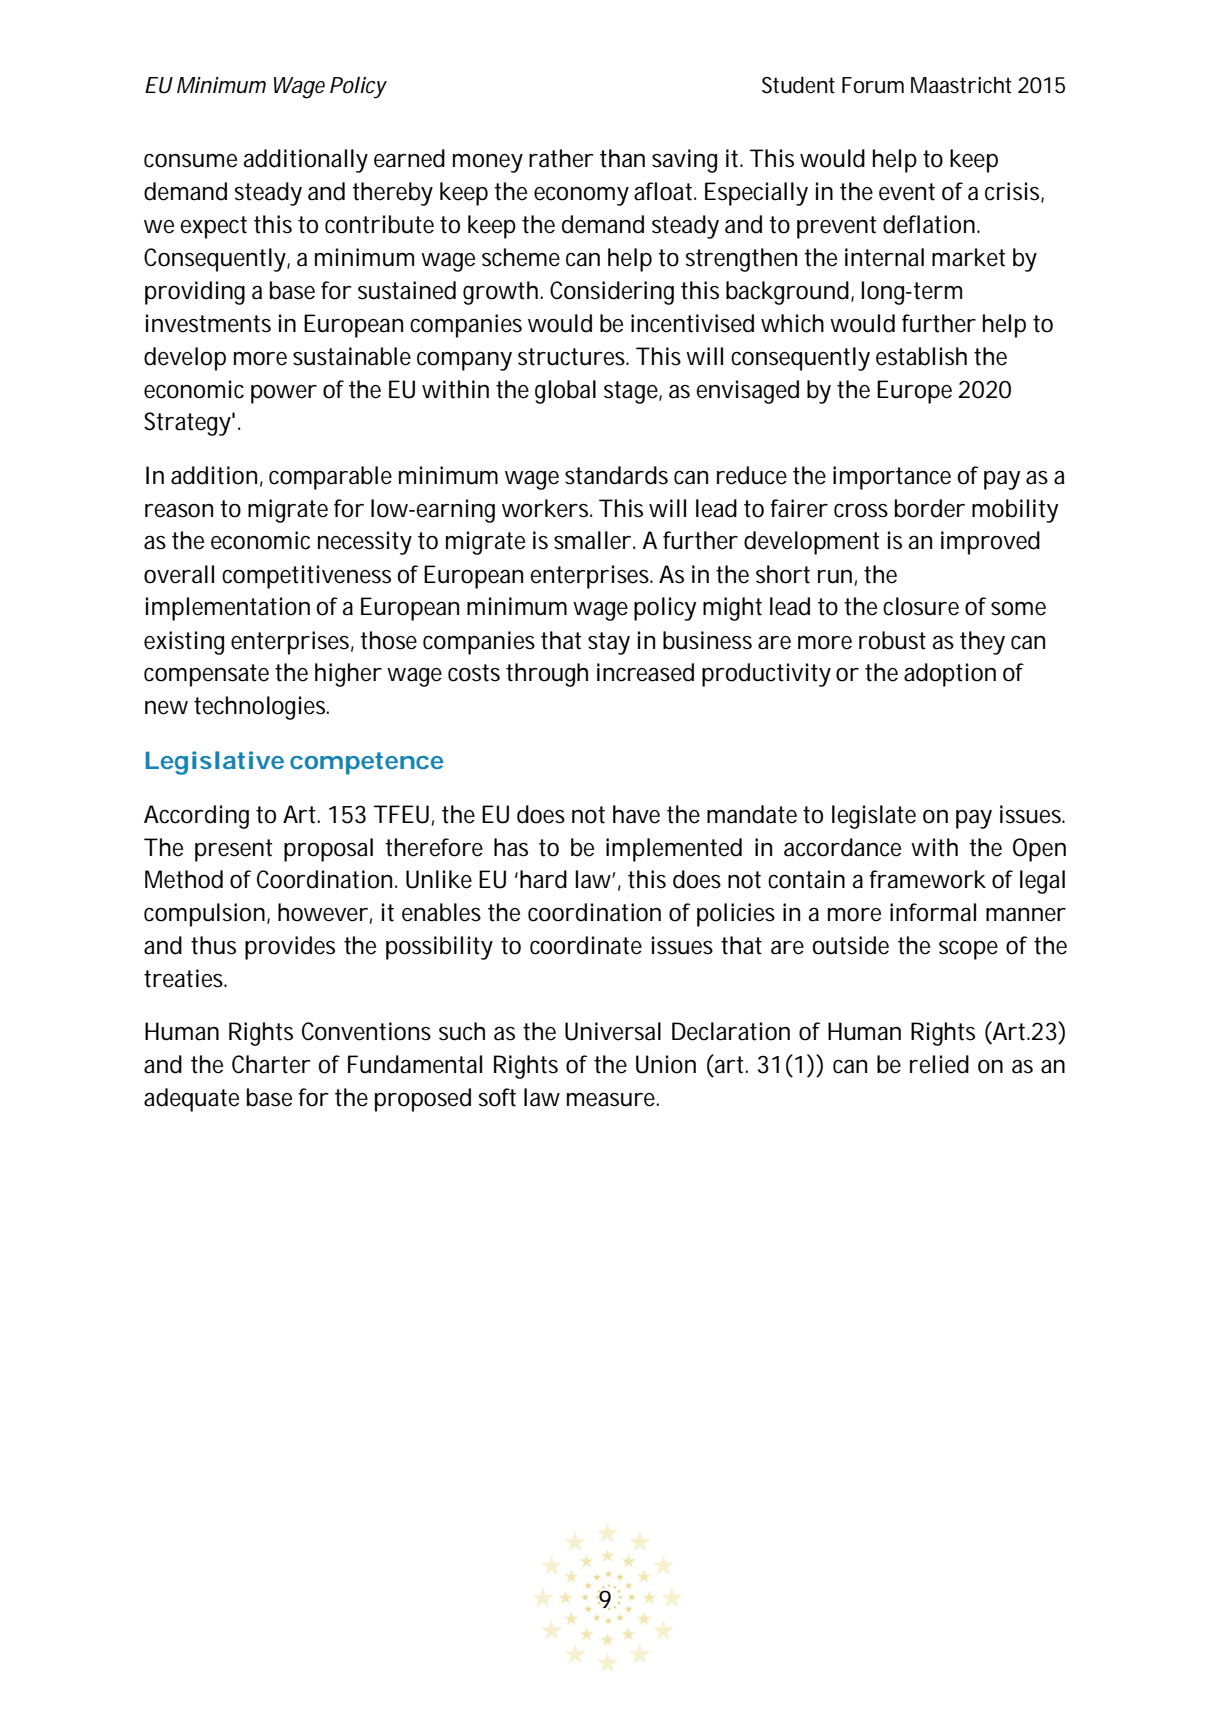  What do you see at coordinates (215, 763) in the image?
I see `Legislative` at bounding box center [215, 763].
